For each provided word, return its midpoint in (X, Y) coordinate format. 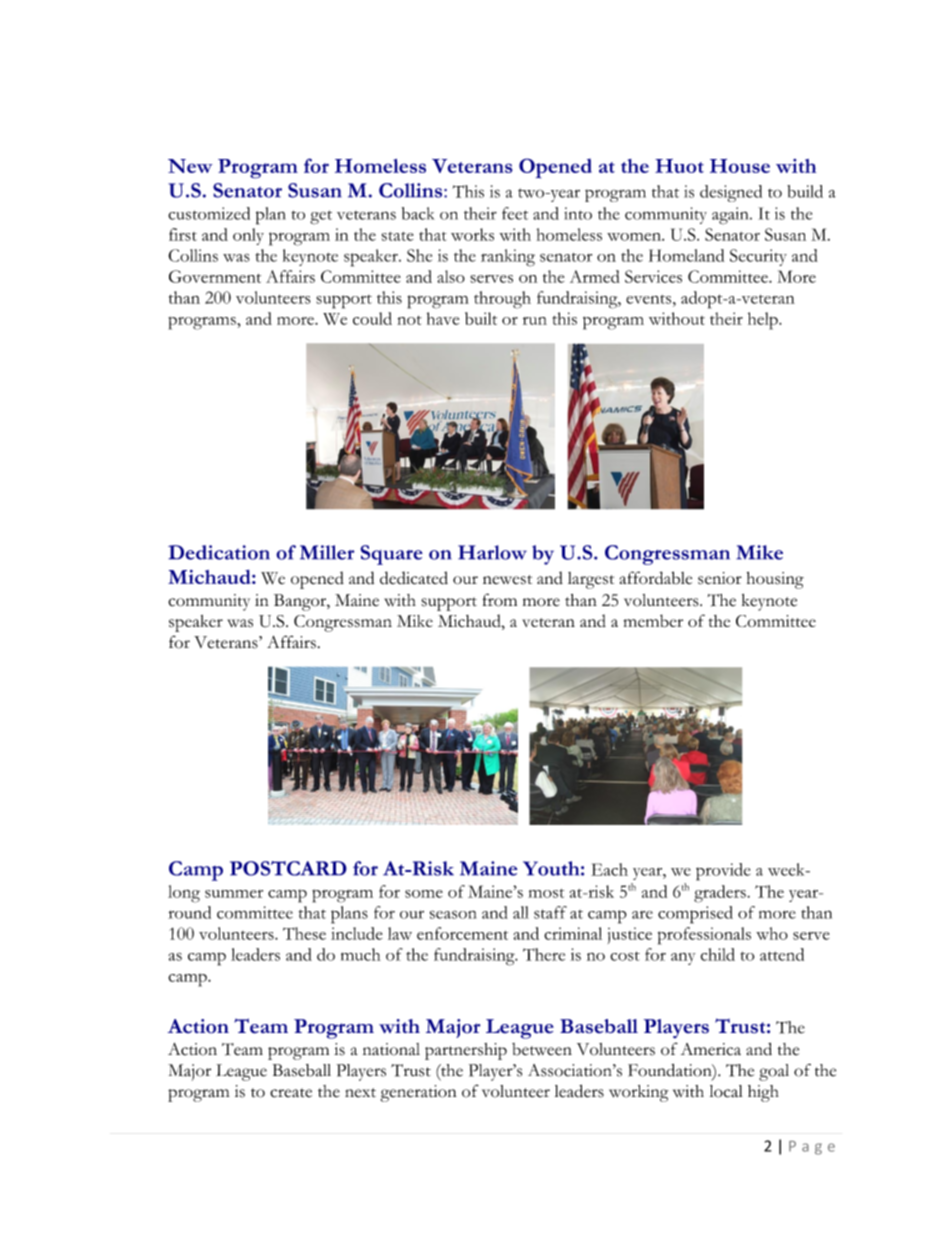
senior (720, 578)
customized (209, 213)
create (291, 1093)
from (500, 600)
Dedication (219, 552)
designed (731, 193)
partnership (466, 1051)
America (711, 1049)
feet (515, 213)
